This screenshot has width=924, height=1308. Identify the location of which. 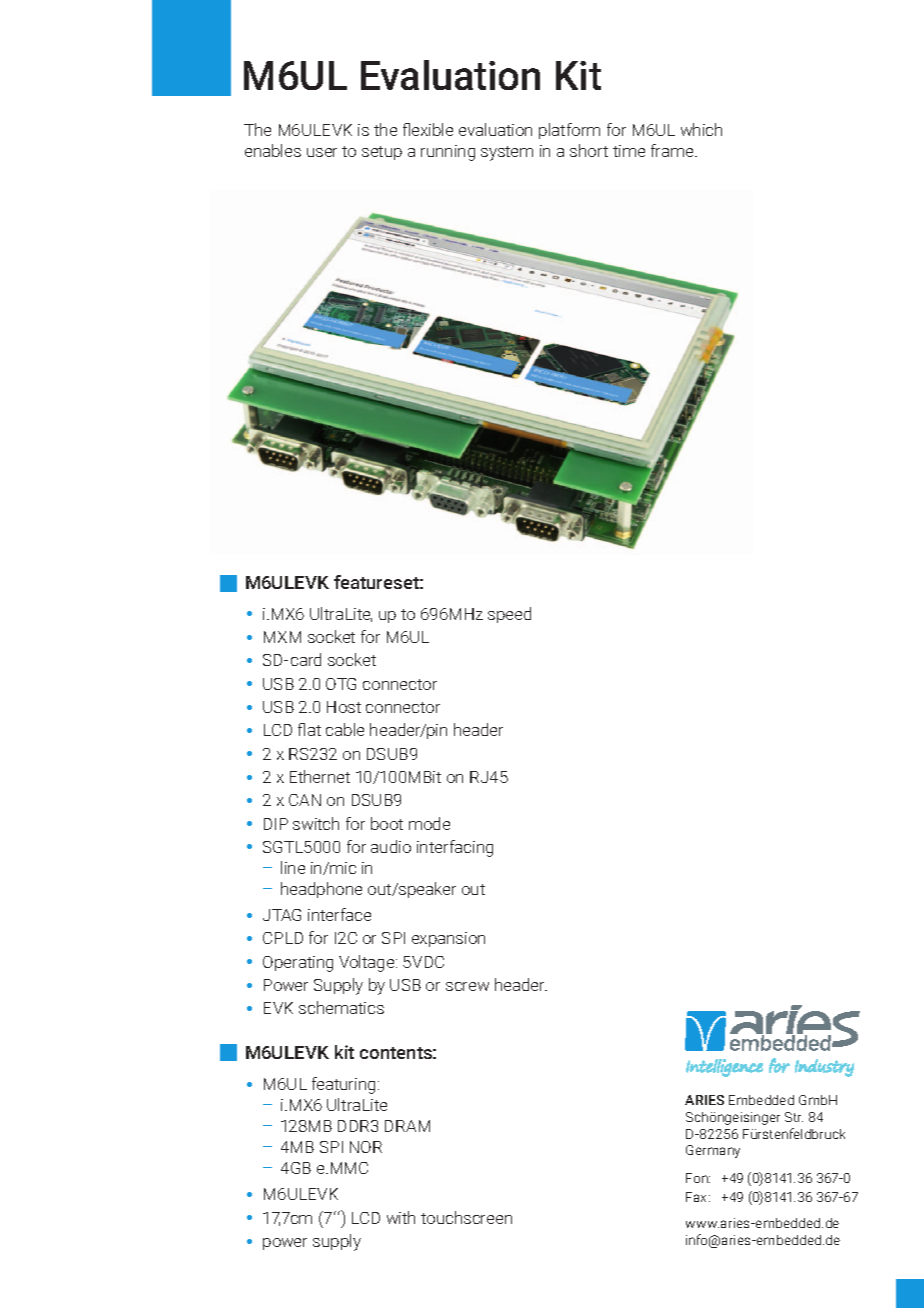
(701, 129).
